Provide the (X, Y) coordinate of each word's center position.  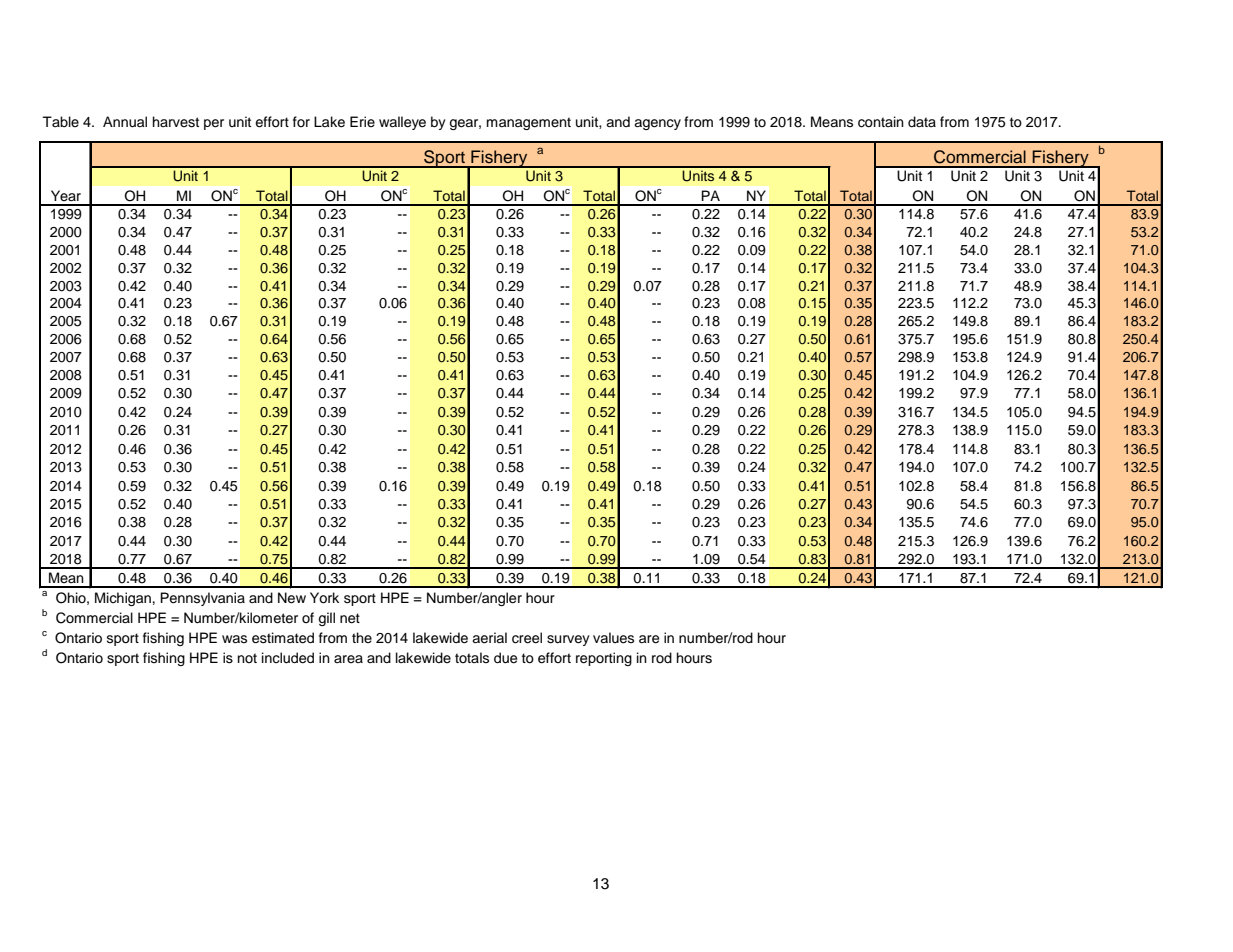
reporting (604, 659)
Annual (125, 122)
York (324, 598)
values (613, 638)
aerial (489, 638)
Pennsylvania (202, 599)
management (529, 123)
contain (881, 122)
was (234, 639)
